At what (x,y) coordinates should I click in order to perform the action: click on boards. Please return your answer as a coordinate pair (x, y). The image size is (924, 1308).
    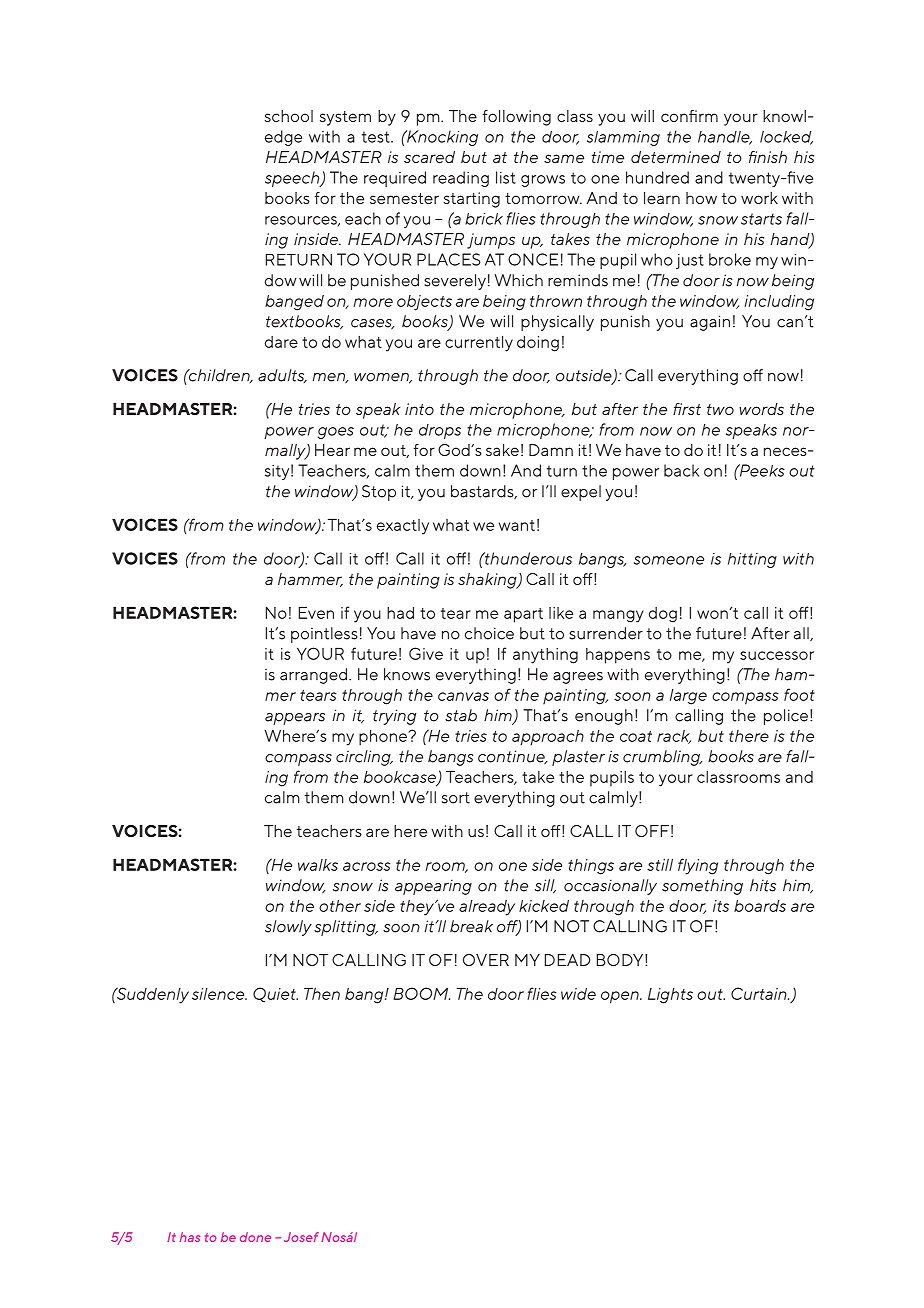
    Looking at the image, I should click on (760, 906).
